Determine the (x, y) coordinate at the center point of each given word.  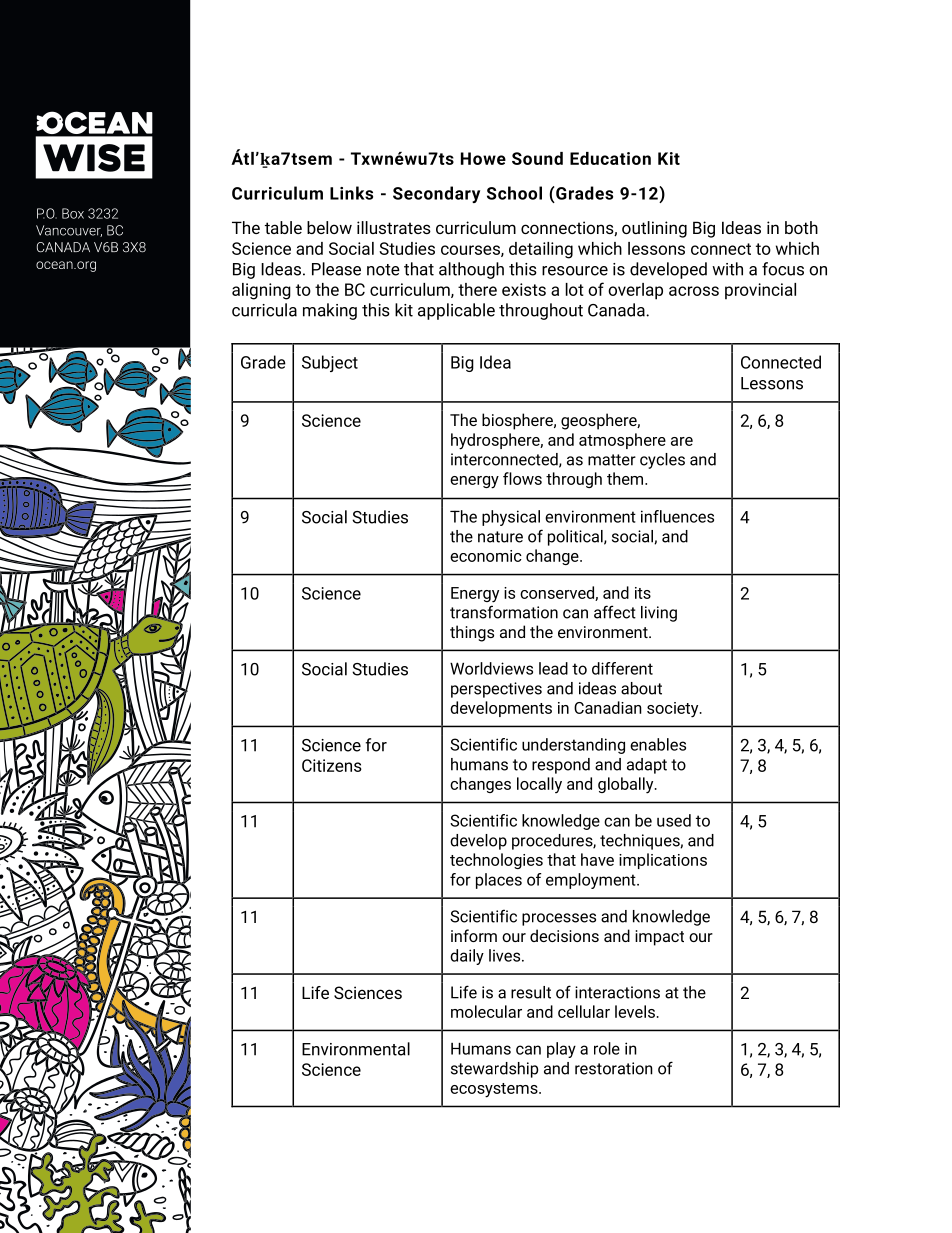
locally (539, 785)
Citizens (332, 765)
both (801, 227)
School (514, 193)
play (561, 1050)
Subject (330, 363)
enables (658, 744)
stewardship (494, 1070)
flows (522, 478)
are (682, 441)
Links (351, 193)
